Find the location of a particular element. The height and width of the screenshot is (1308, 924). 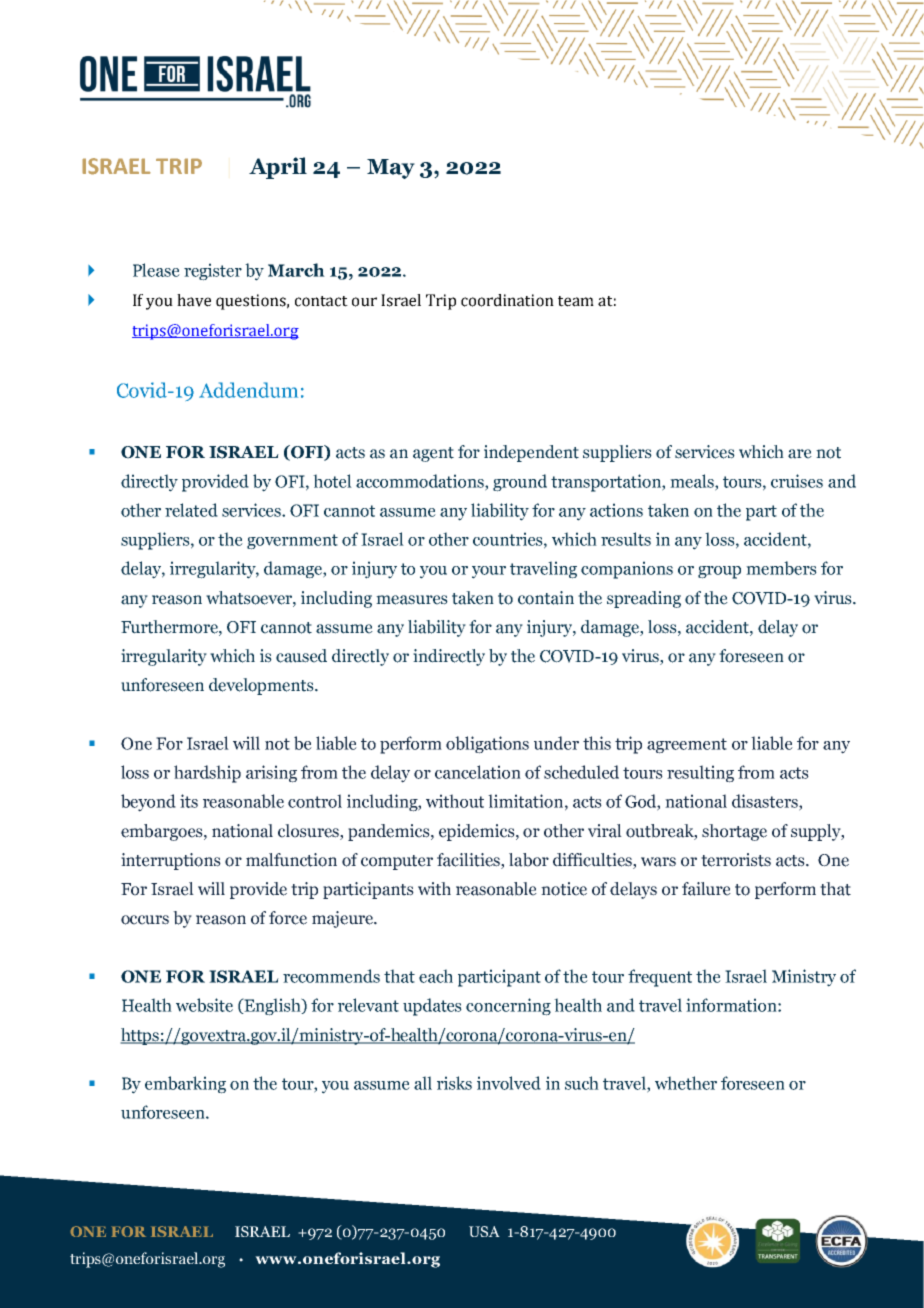

developments is located at coordinates (262, 686).
